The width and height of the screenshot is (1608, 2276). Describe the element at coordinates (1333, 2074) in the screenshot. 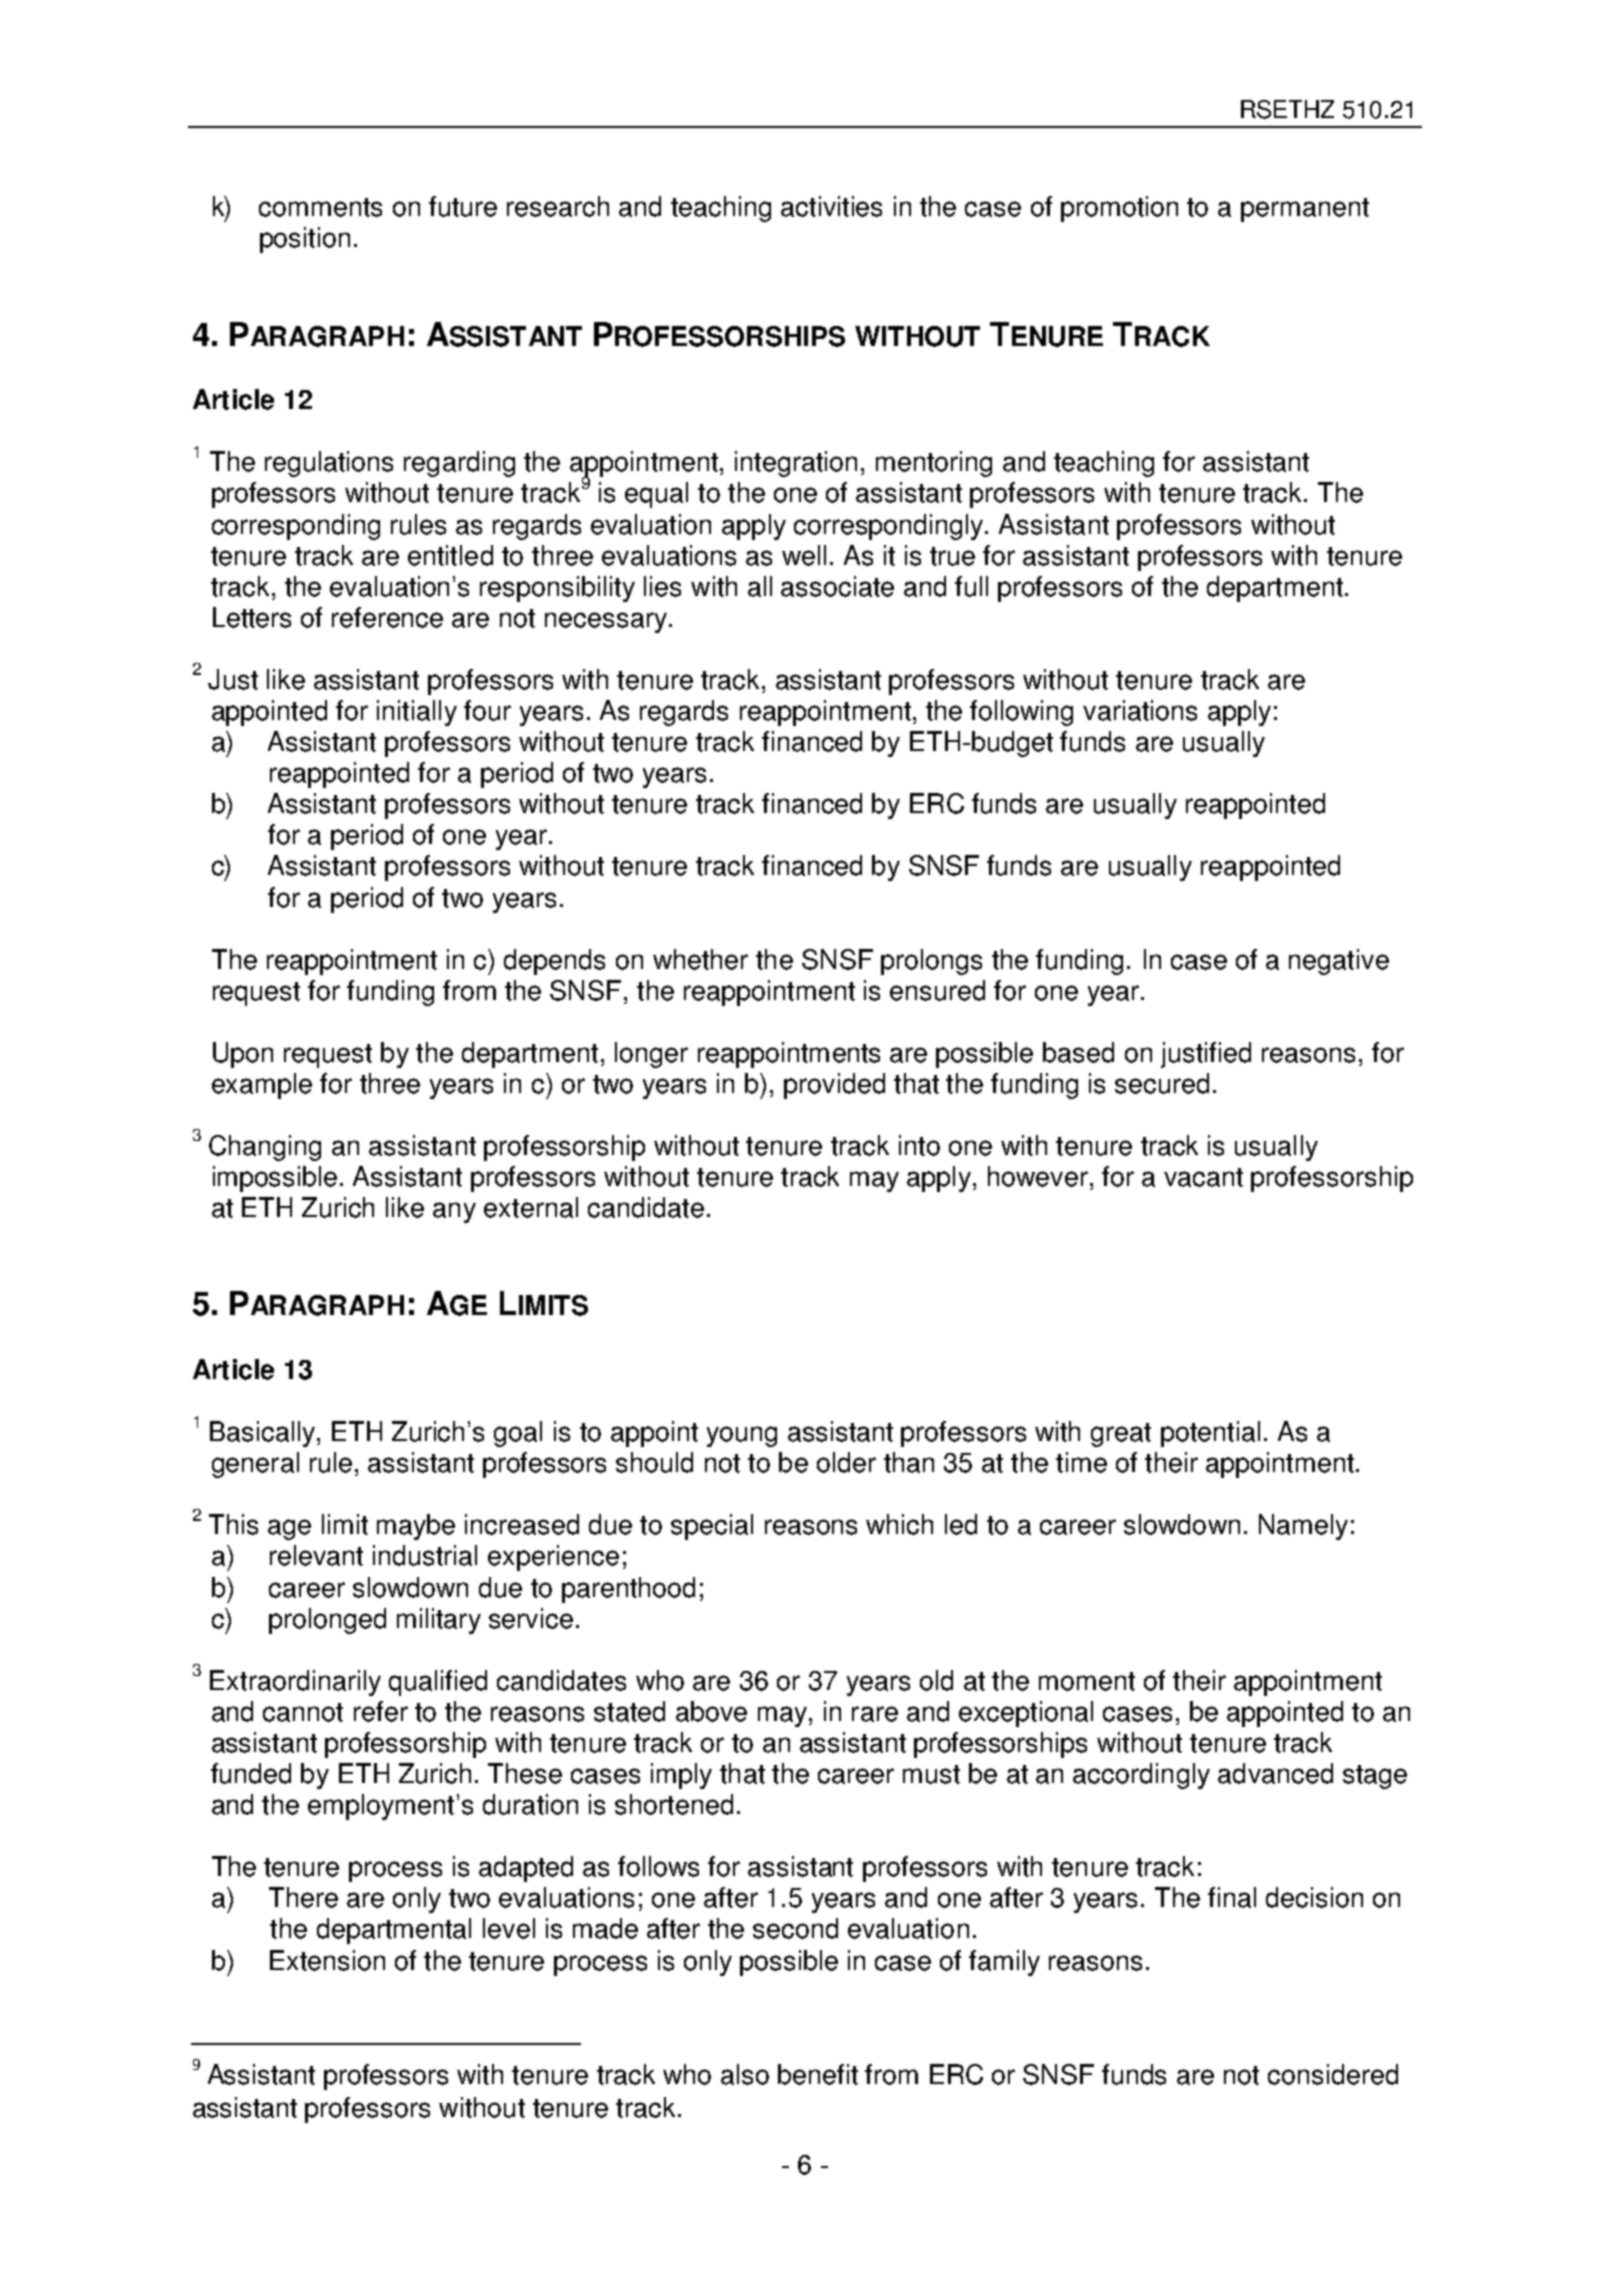

I see `considered` at that location.
